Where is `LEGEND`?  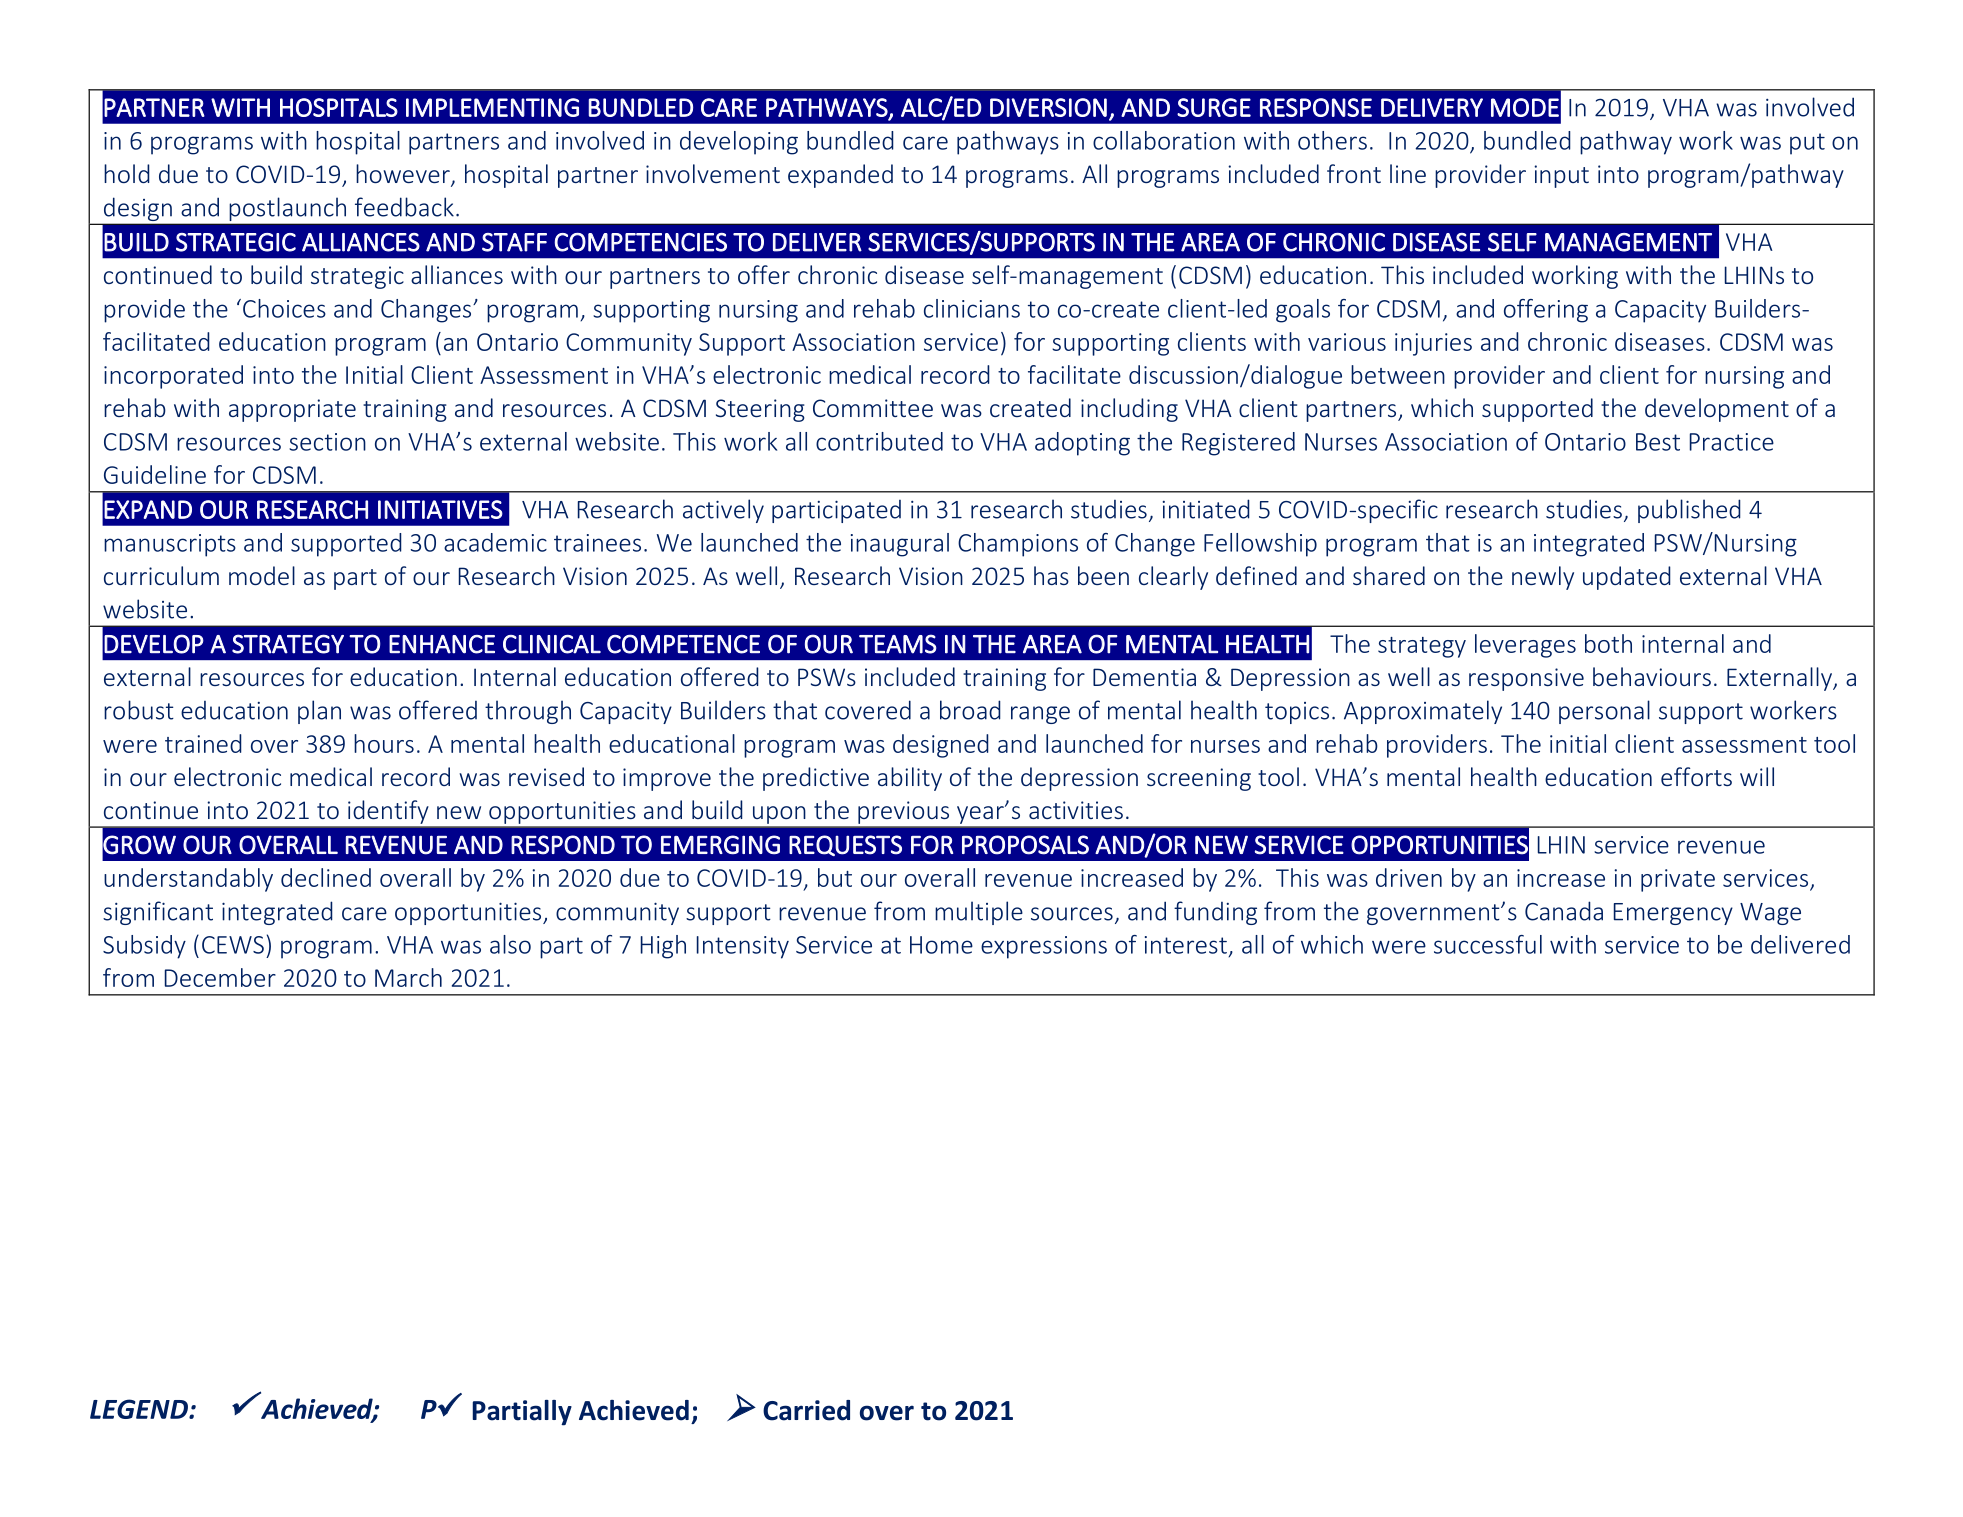
LEGEND is located at coordinates (140, 1409).
